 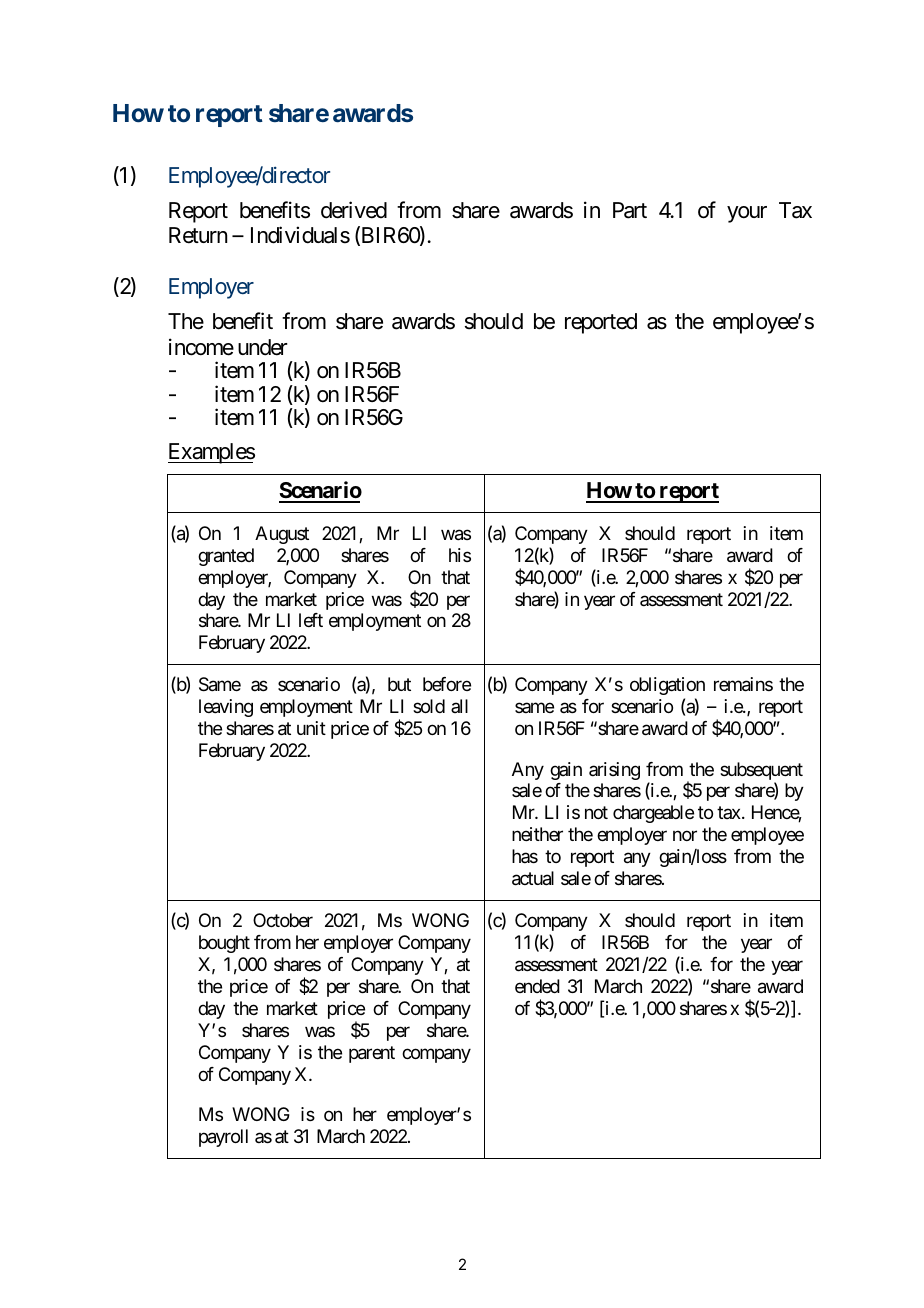 What do you see at coordinates (747, 214) in the screenshot?
I see `your` at bounding box center [747, 214].
